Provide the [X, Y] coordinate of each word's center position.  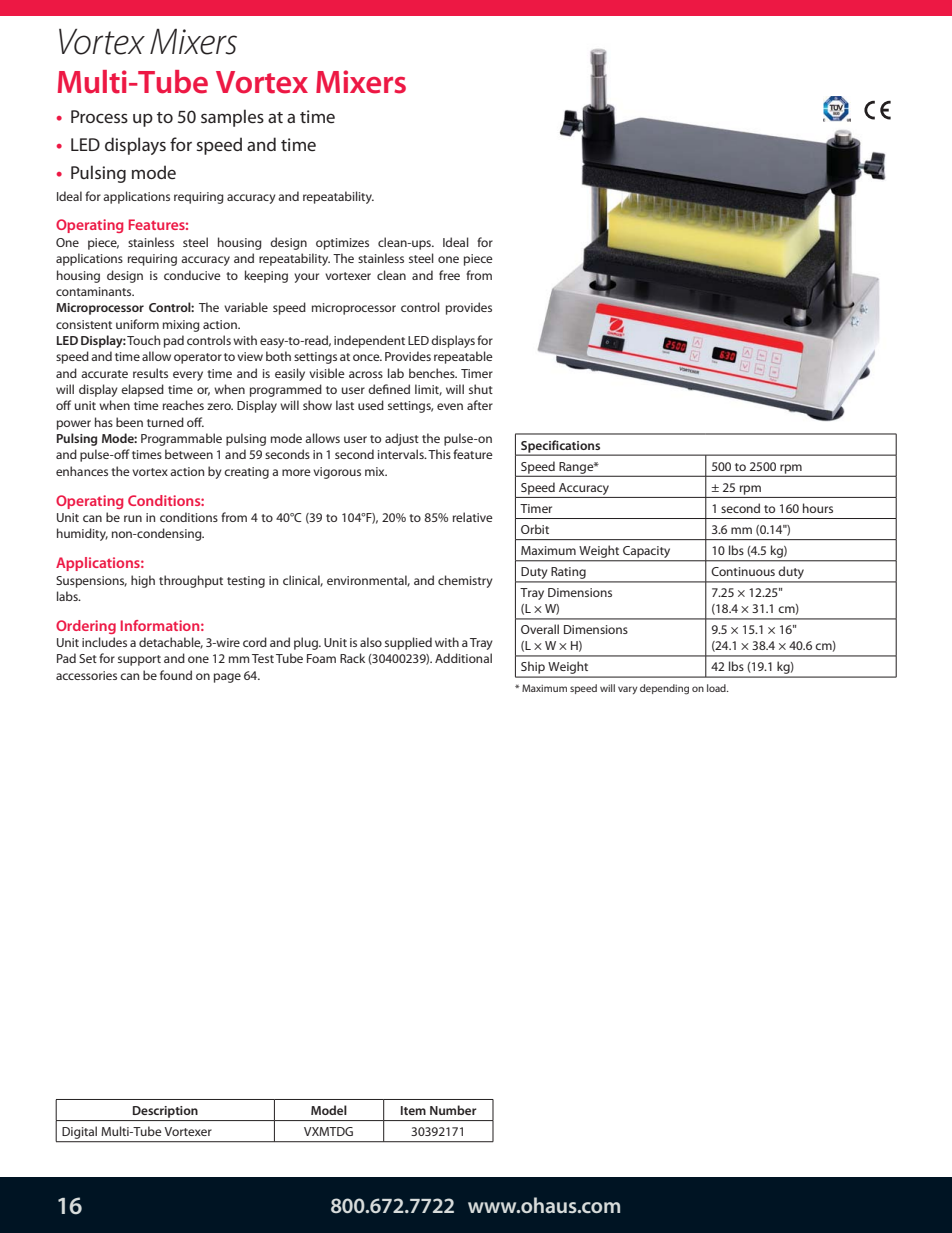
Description [165, 1112]
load [717, 688]
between [189, 454]
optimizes [342, 244]
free [449, 275]
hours [818, 508]
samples [232, 118]
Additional [463, 658]
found [176, 675]
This [439, 454]
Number [453, 1110]
